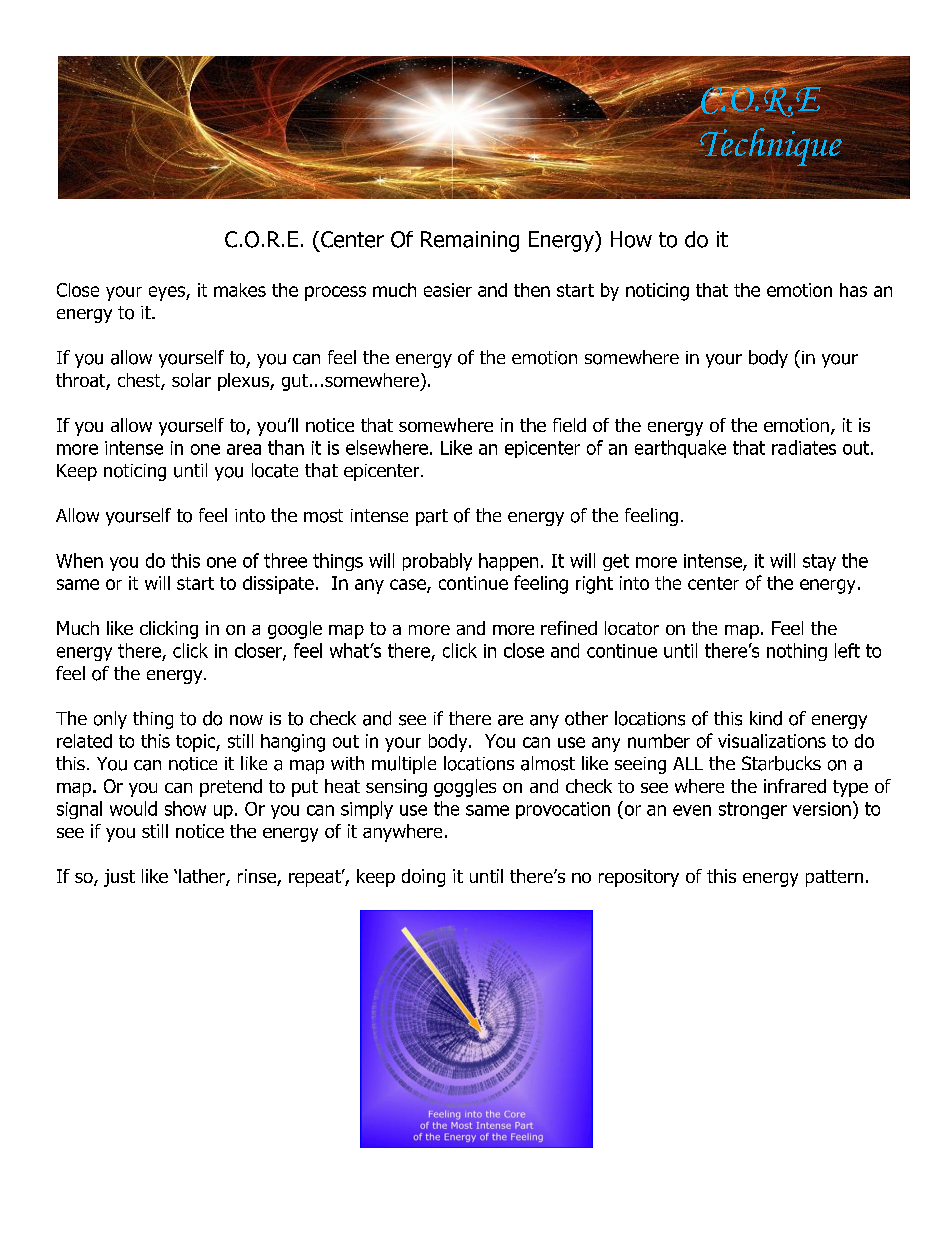 The width and height of the screenshot is (952, 1233). What do you see at coordinates (423, 878) in the screenshot?
I see `doing` at bounding box center [423, 878].
